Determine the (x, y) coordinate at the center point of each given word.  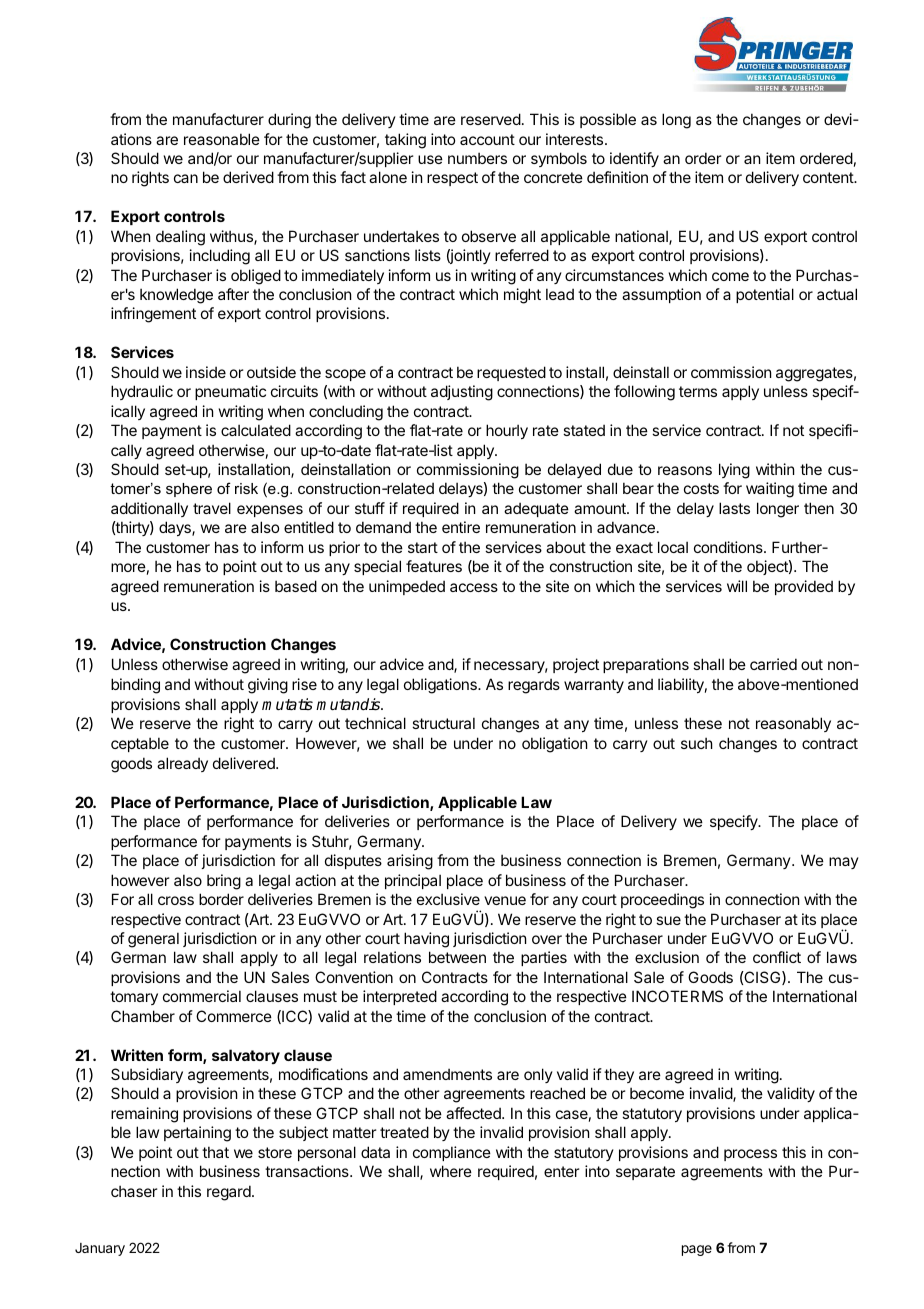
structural (443, 723)
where (451, 1171)
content (829, 177)
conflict (777, 957)
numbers (477, 158)
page (697, 1250)
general (153, 940)
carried (773, 664)
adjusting (462, 393)
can (186, 178)
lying (734, 471)
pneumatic (230, 392)
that (215, 1152)
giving (268, 686)
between (457, 957)
